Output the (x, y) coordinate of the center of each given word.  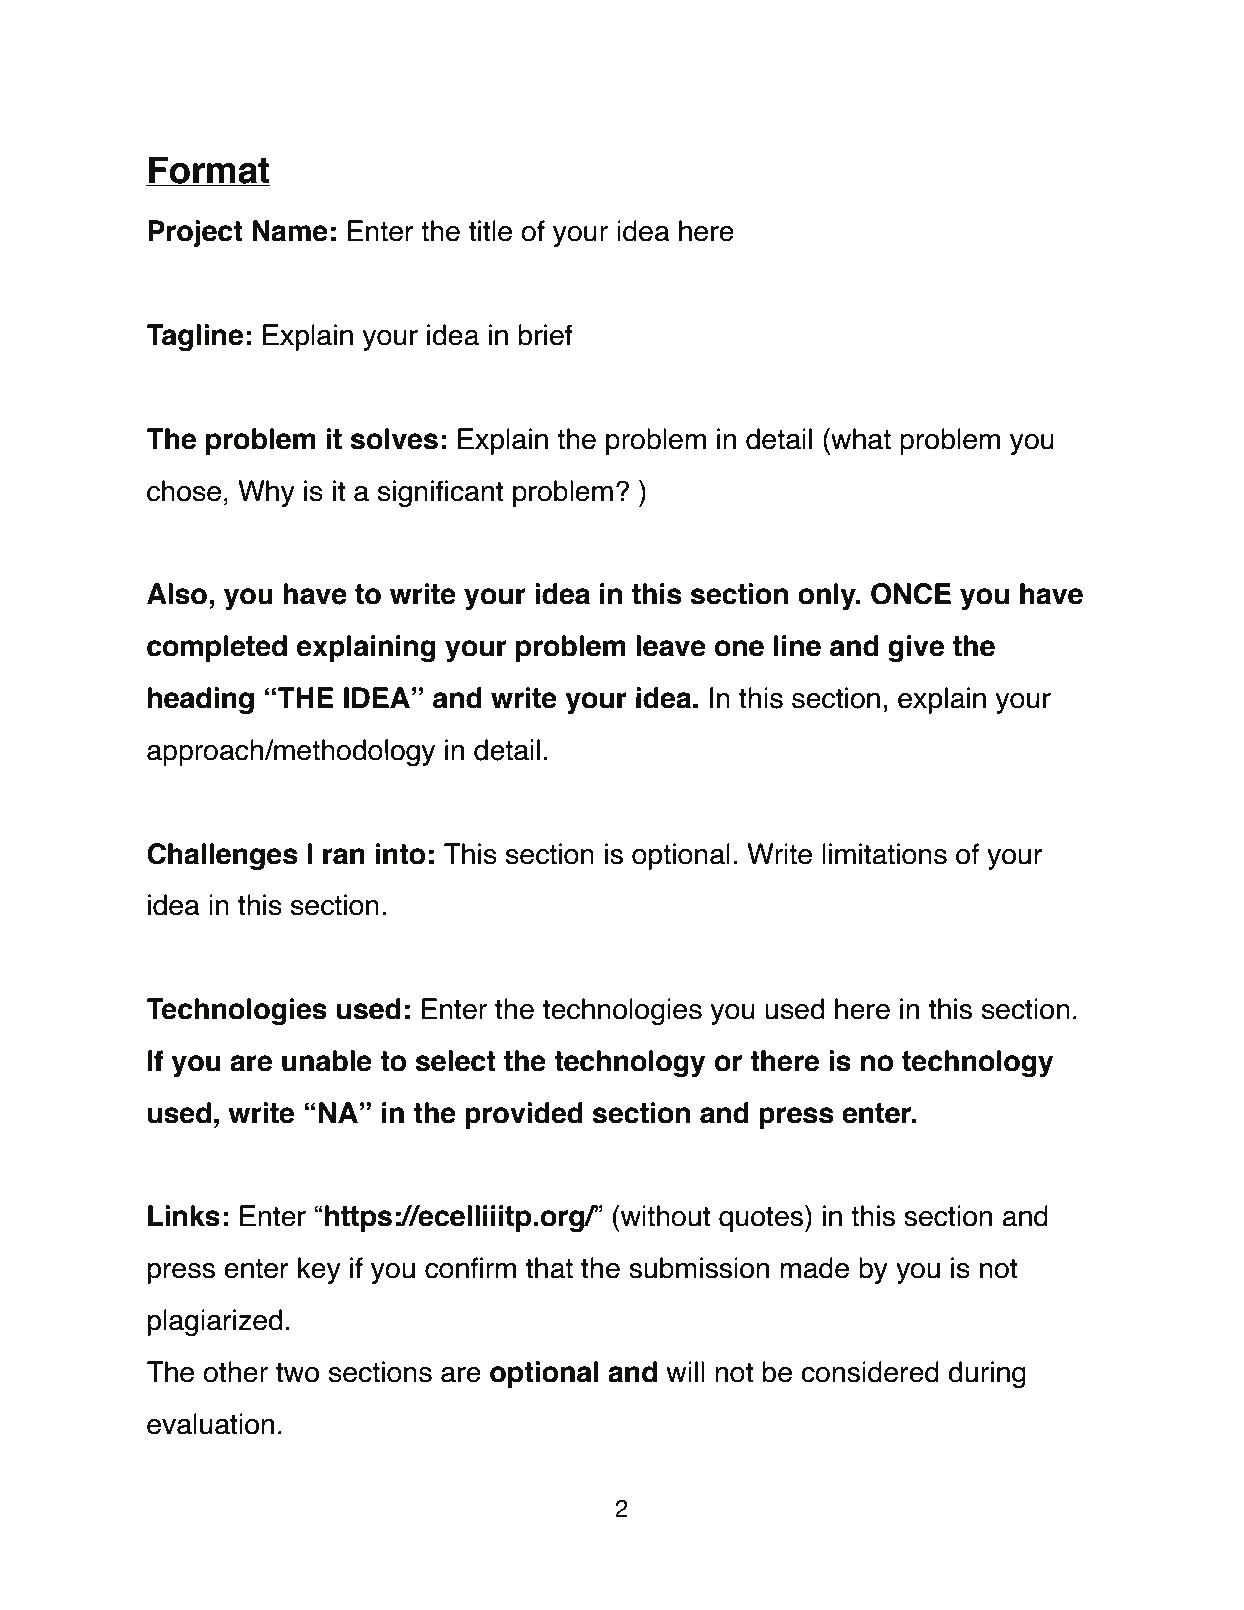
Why (266, 493)
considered (870, 1372)
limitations (884, 854)
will (685, 1371)
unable (327, 1061)
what (860, 439)
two (297, 1373)
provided (524, 1115)
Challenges (222, 857)
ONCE (911, 594)
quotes (762, 1218)
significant (440, 494)
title (490, 231)
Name (290, 231)
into (400, 854)
